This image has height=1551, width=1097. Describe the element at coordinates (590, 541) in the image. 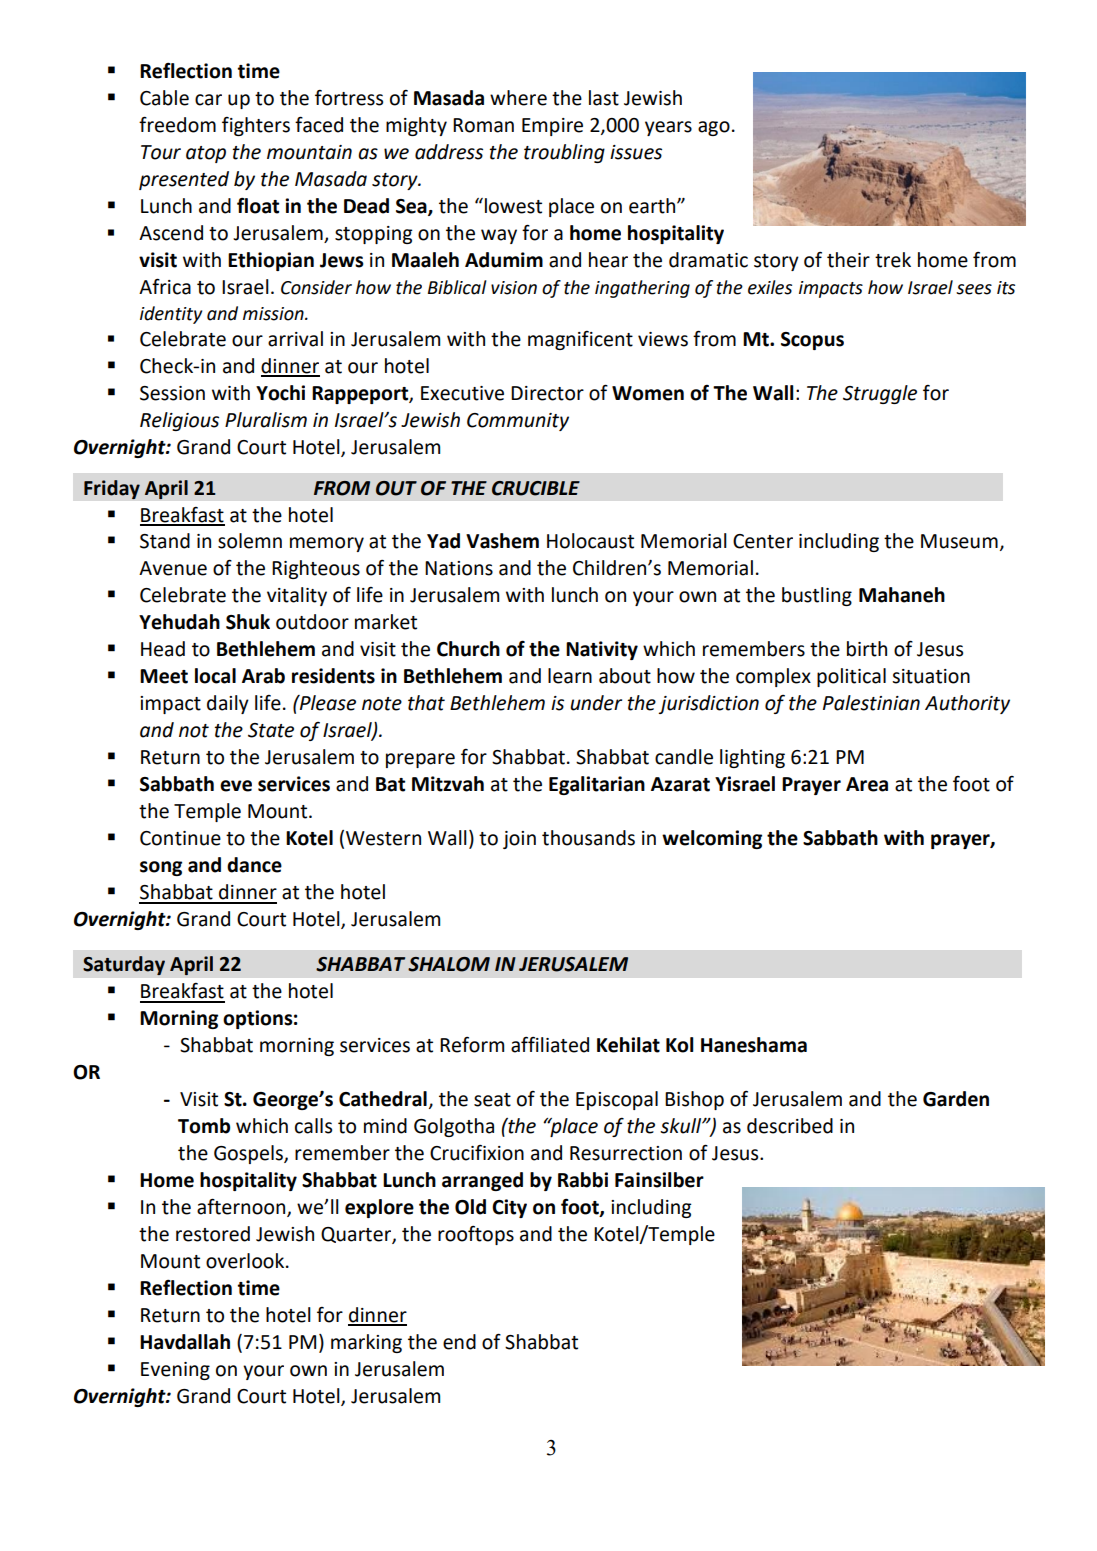

I see `Holocaust` at that location.
